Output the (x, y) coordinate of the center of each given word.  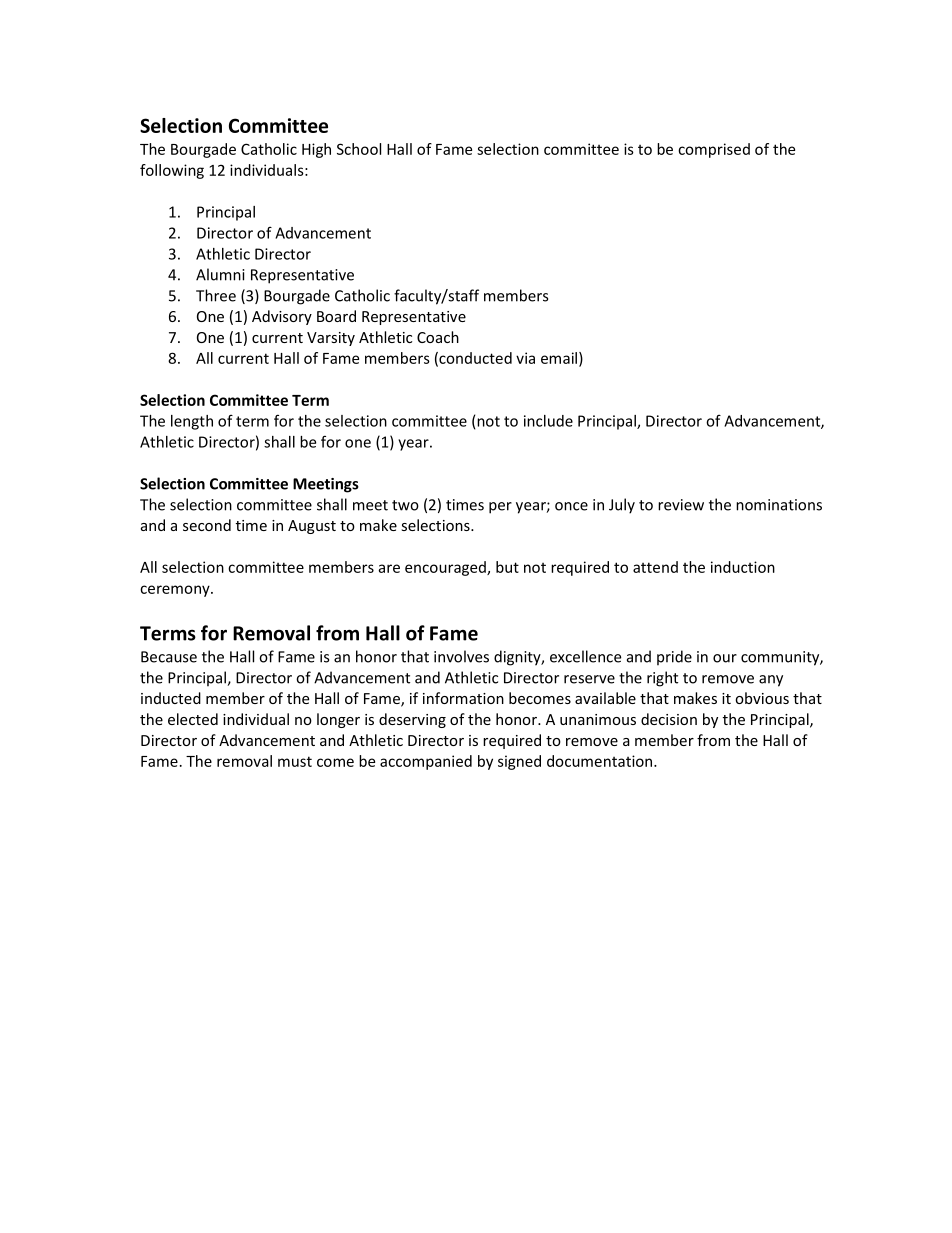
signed (519, 762)
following (172, 171)
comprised (714, 150)
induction (743, 567)
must (295, 761)
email (559, 358)
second (207, 525)
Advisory (282, 317)
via (525, 358)
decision (669, 719)
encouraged (446, 568)
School (359, 149)
